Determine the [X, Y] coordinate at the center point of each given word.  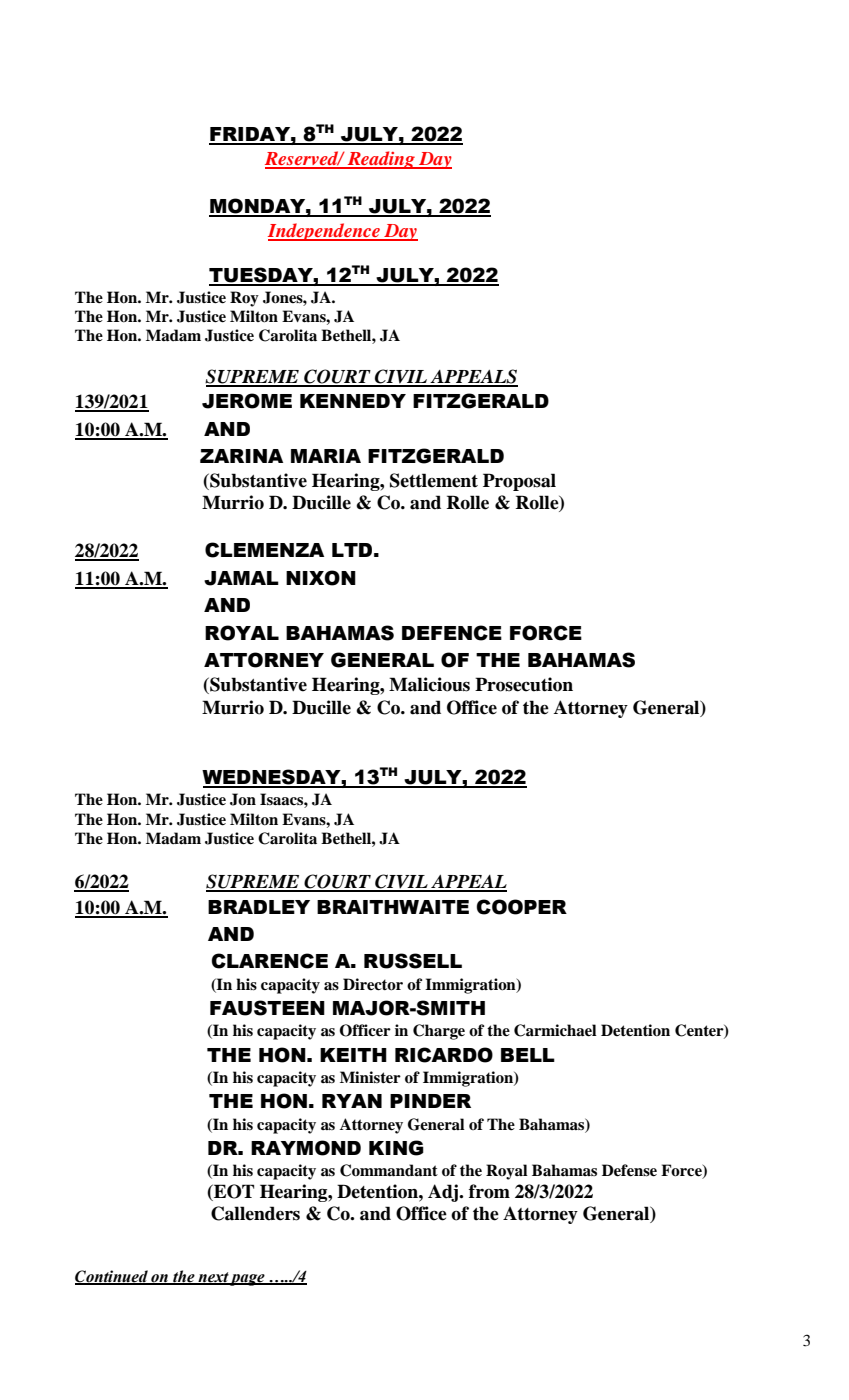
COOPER [522, 907]
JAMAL [241, 578]
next [213, 1278]
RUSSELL [413, 961]
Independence [325, 232]
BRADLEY [259, 907]
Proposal [519, 482]
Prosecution [524, 684]
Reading [381, 160]
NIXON [321, 578]
